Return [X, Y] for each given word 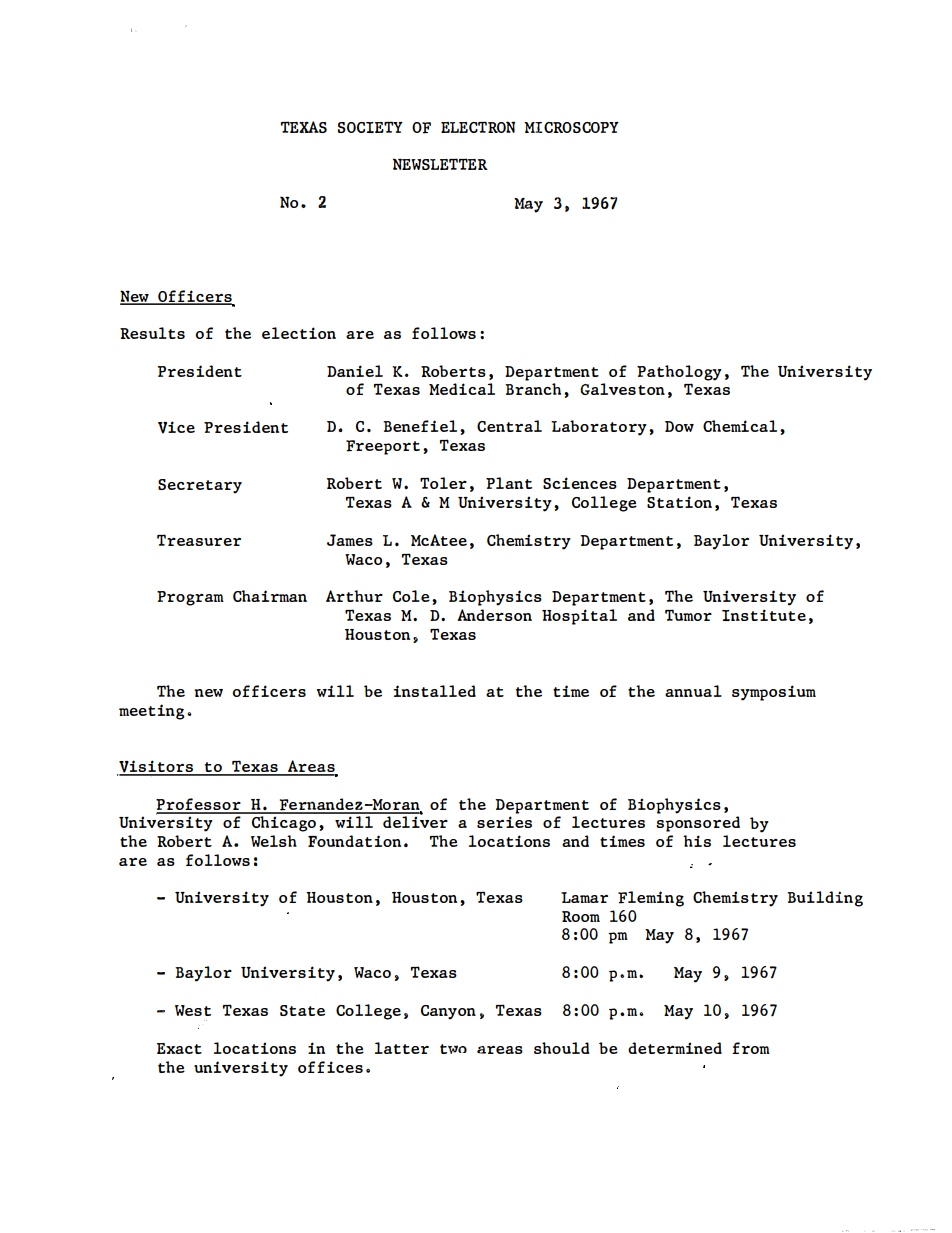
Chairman [270, 596]
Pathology [679, 373]
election [299, 333]
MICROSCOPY [571, 127]
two [453, 1049]
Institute [764, 615]
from [751, 1048]
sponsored [698, 824]
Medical [462, 389]
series [504, 822]
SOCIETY [370, 127]
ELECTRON [478, 127]
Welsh [274, 841]
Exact [179, 1048]
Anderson [494, 615]
